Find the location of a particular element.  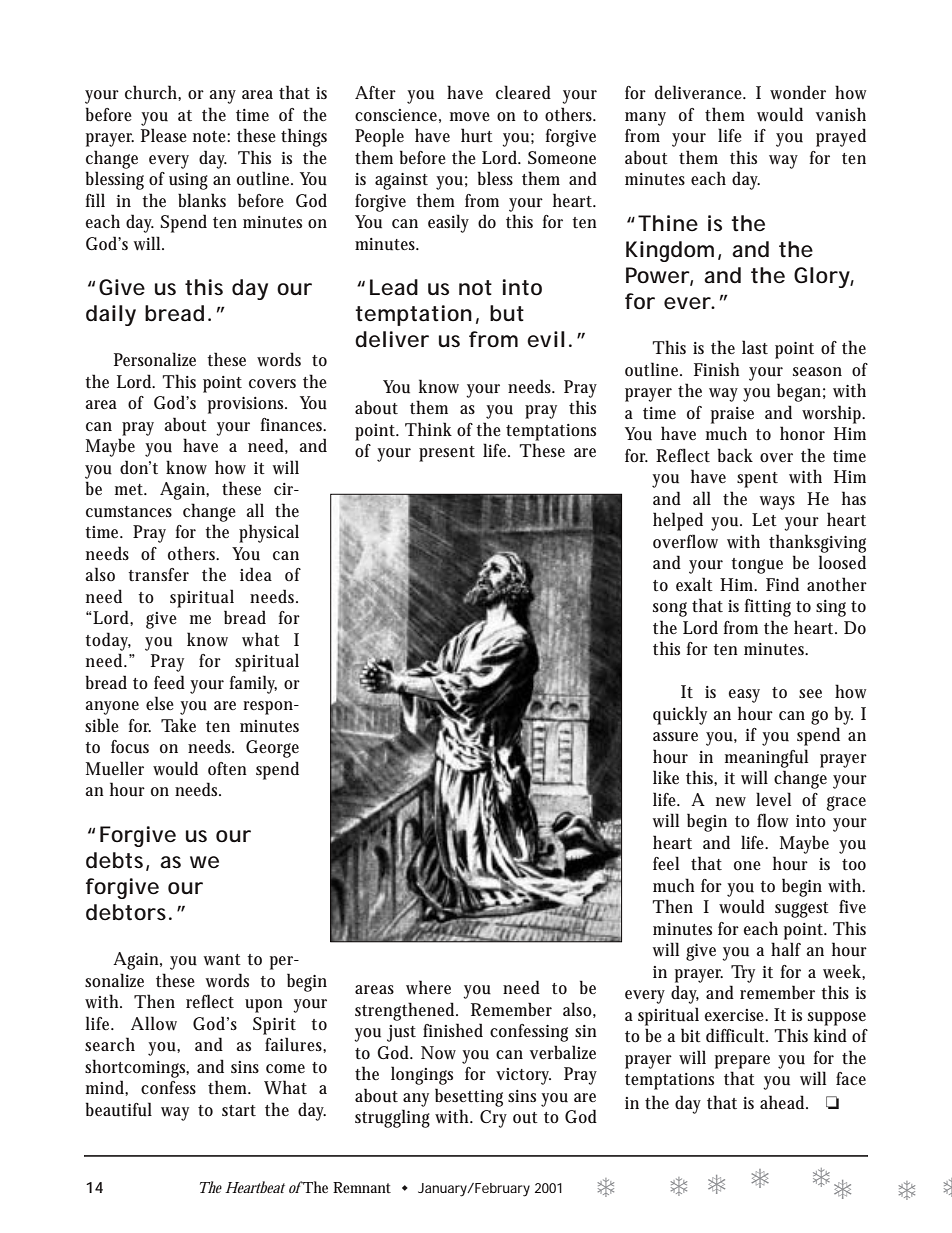

Cry is located at coordinates (493, 1119).
